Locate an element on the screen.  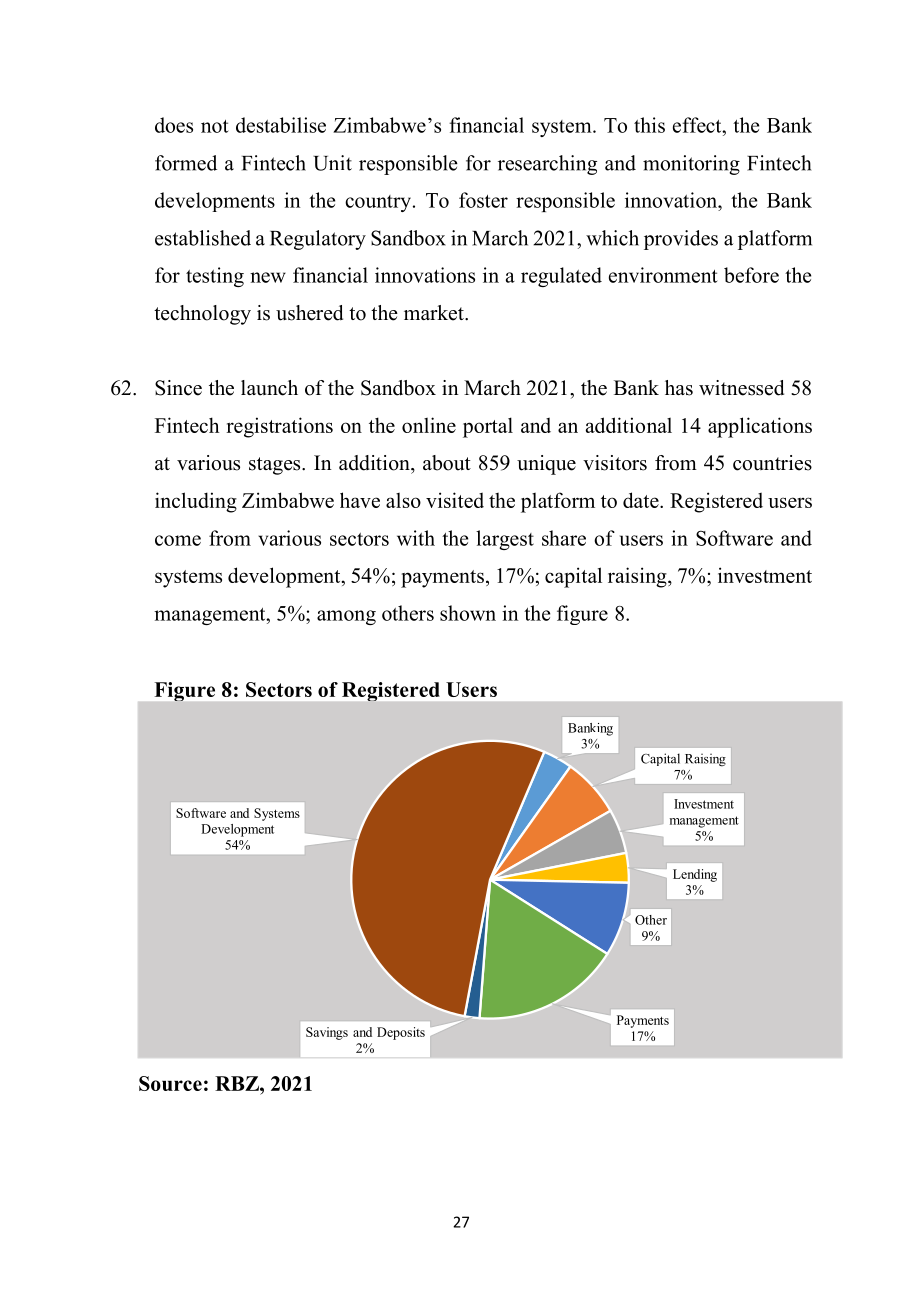
monitoring is located at coordinates (691, 165).
